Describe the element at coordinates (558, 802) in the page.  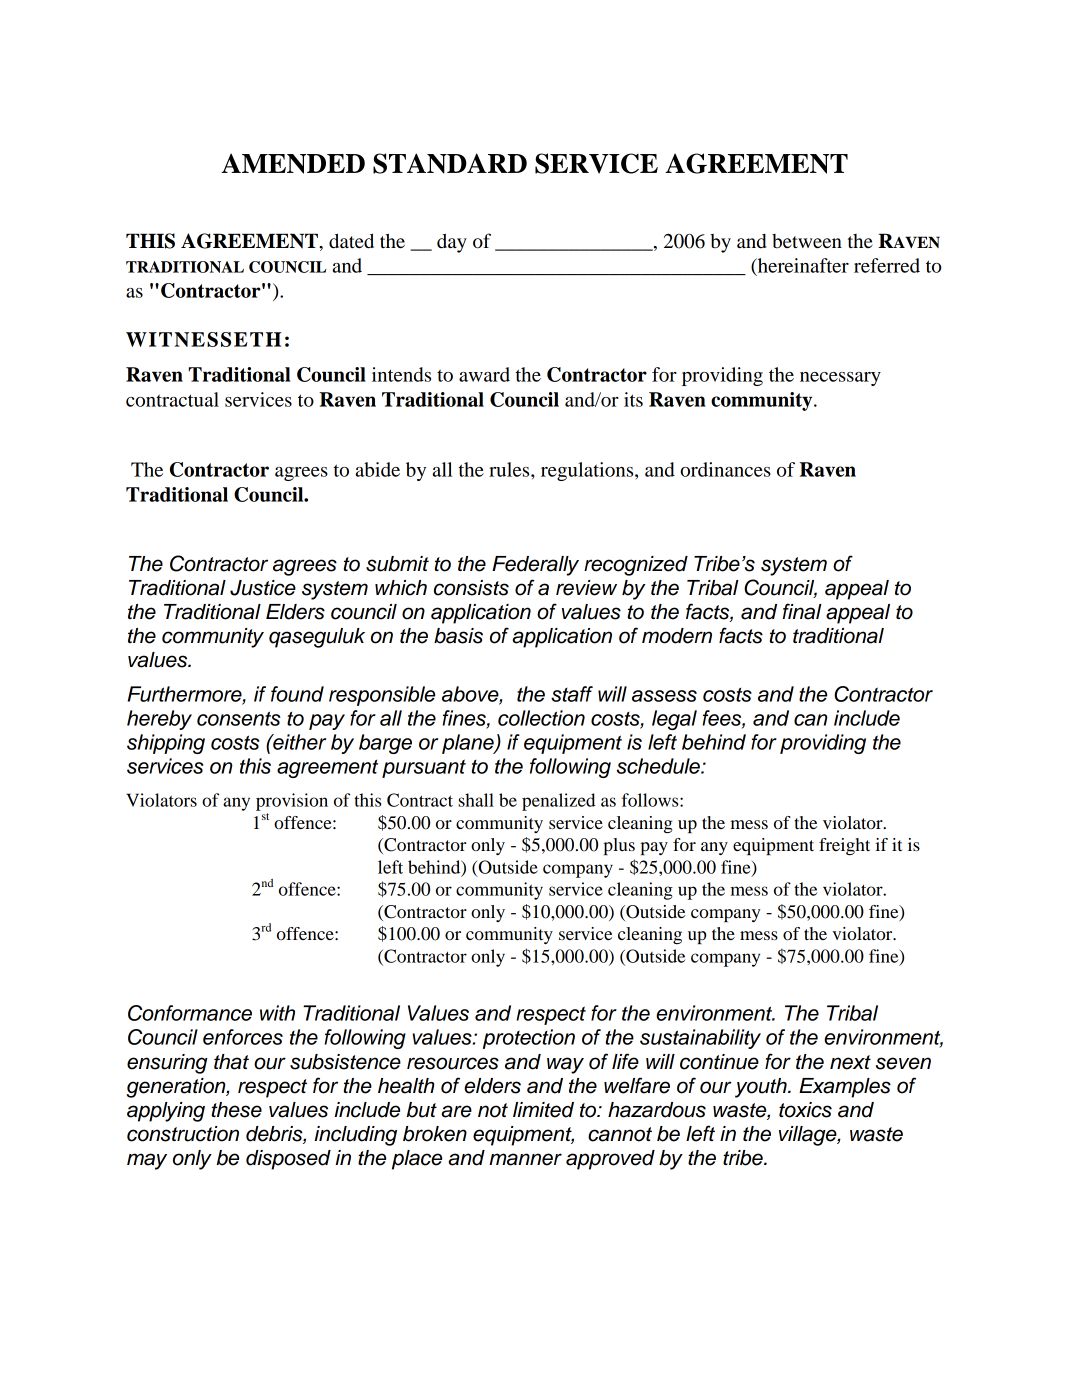
I see `penalized` at that location.
